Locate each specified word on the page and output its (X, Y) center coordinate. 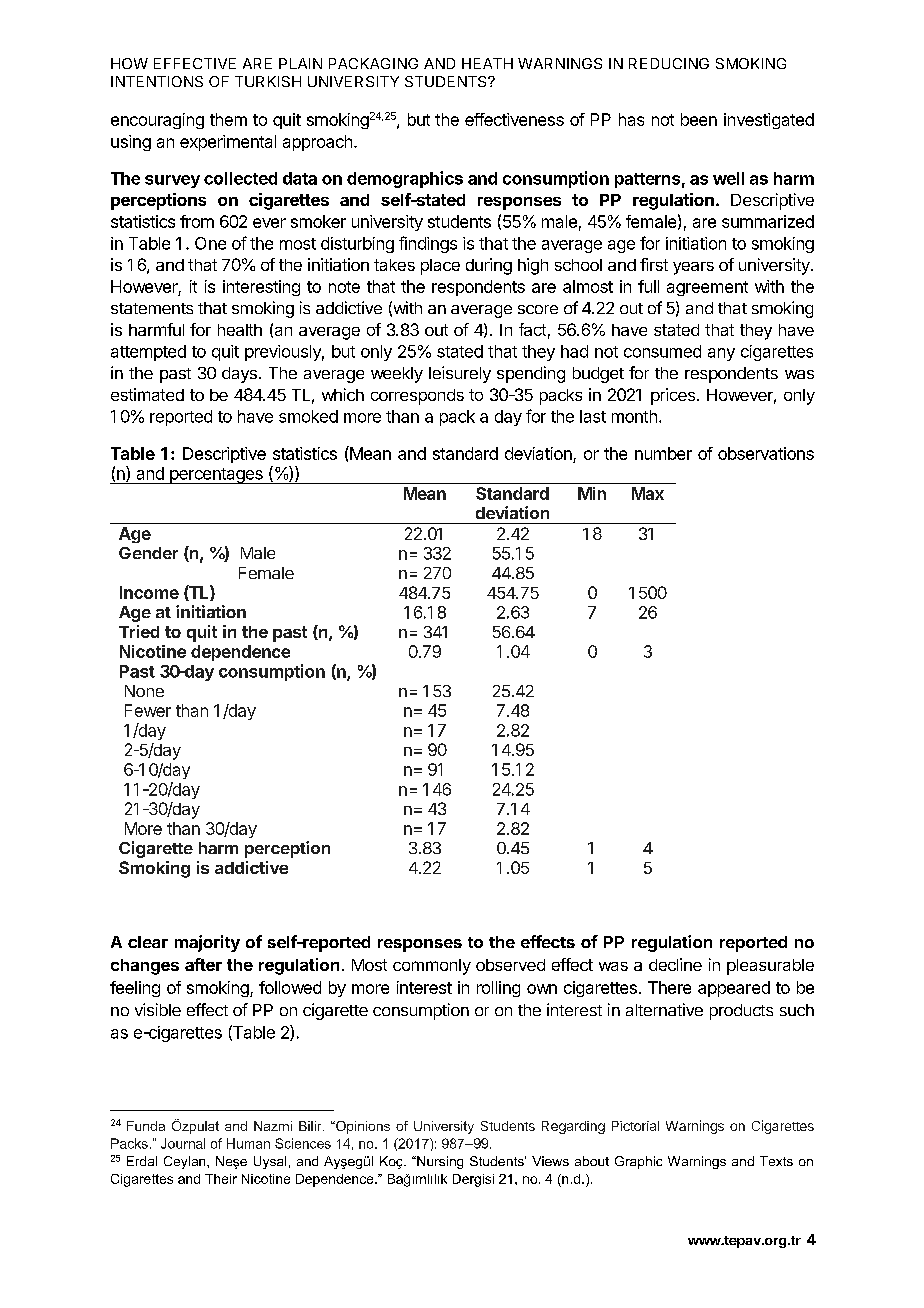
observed (510, 965)
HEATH (487, 63)
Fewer (148, 710)
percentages (216, 476)
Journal (183, 1143)
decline (675, 964)
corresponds (417, 397)
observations (766, 453)
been (699, 119)
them (228, 119)
